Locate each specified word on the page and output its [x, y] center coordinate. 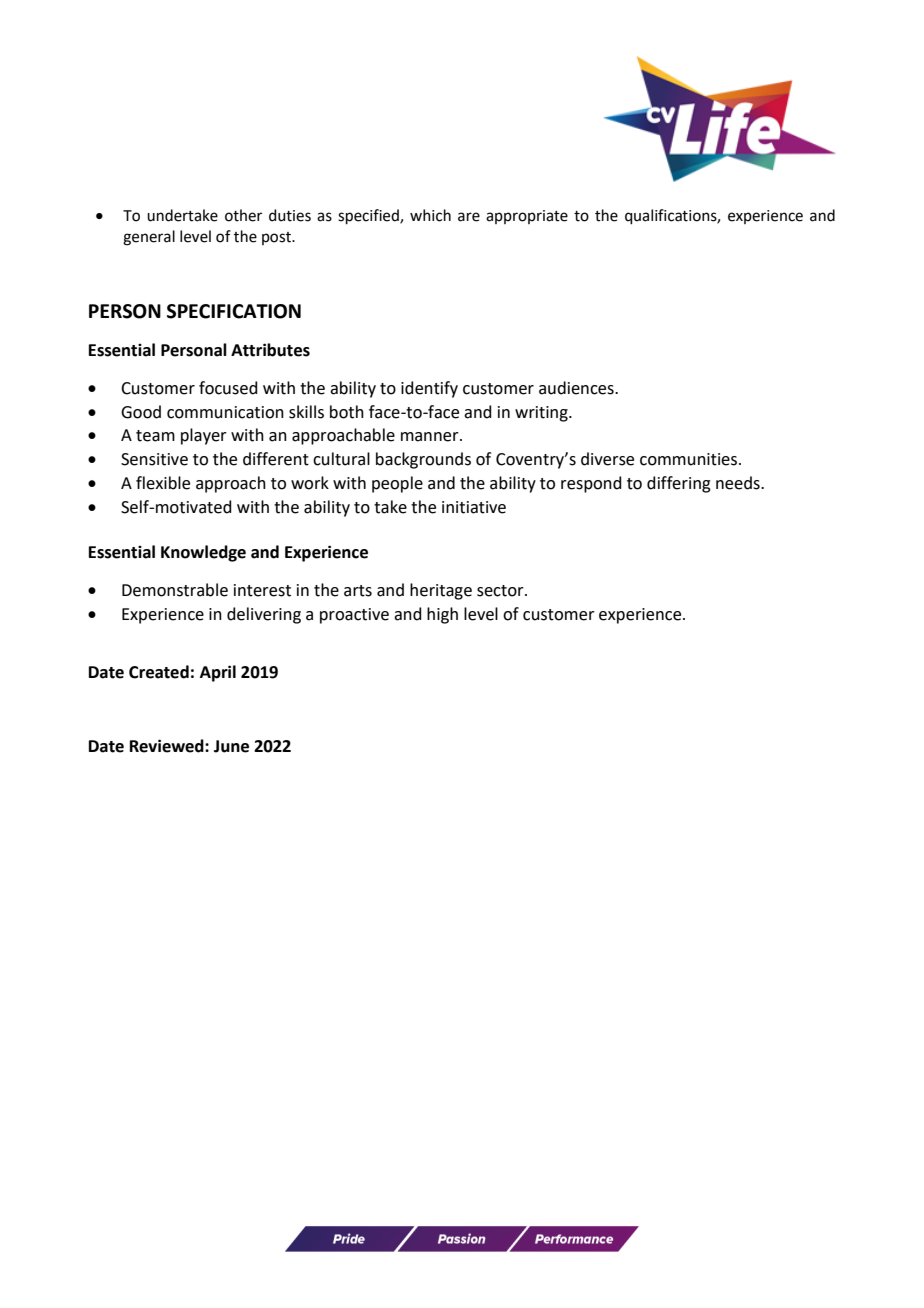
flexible [163, 483]
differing [679, 484]
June [231, 746]
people [397, 484]
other [243, 215]
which [430, 215]
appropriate [527, 217]
